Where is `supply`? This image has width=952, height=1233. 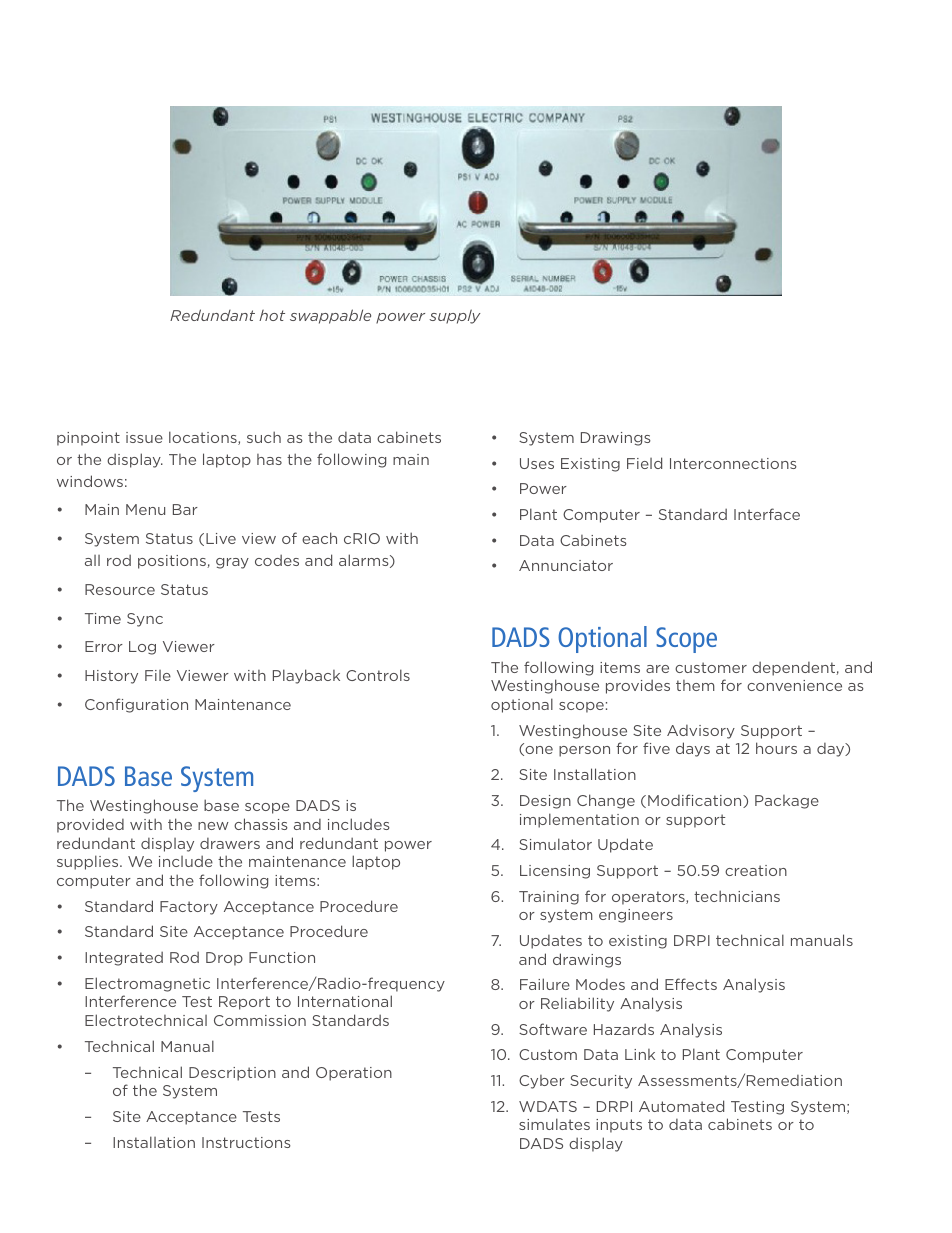 supply is located at coordinates (455, 316).
